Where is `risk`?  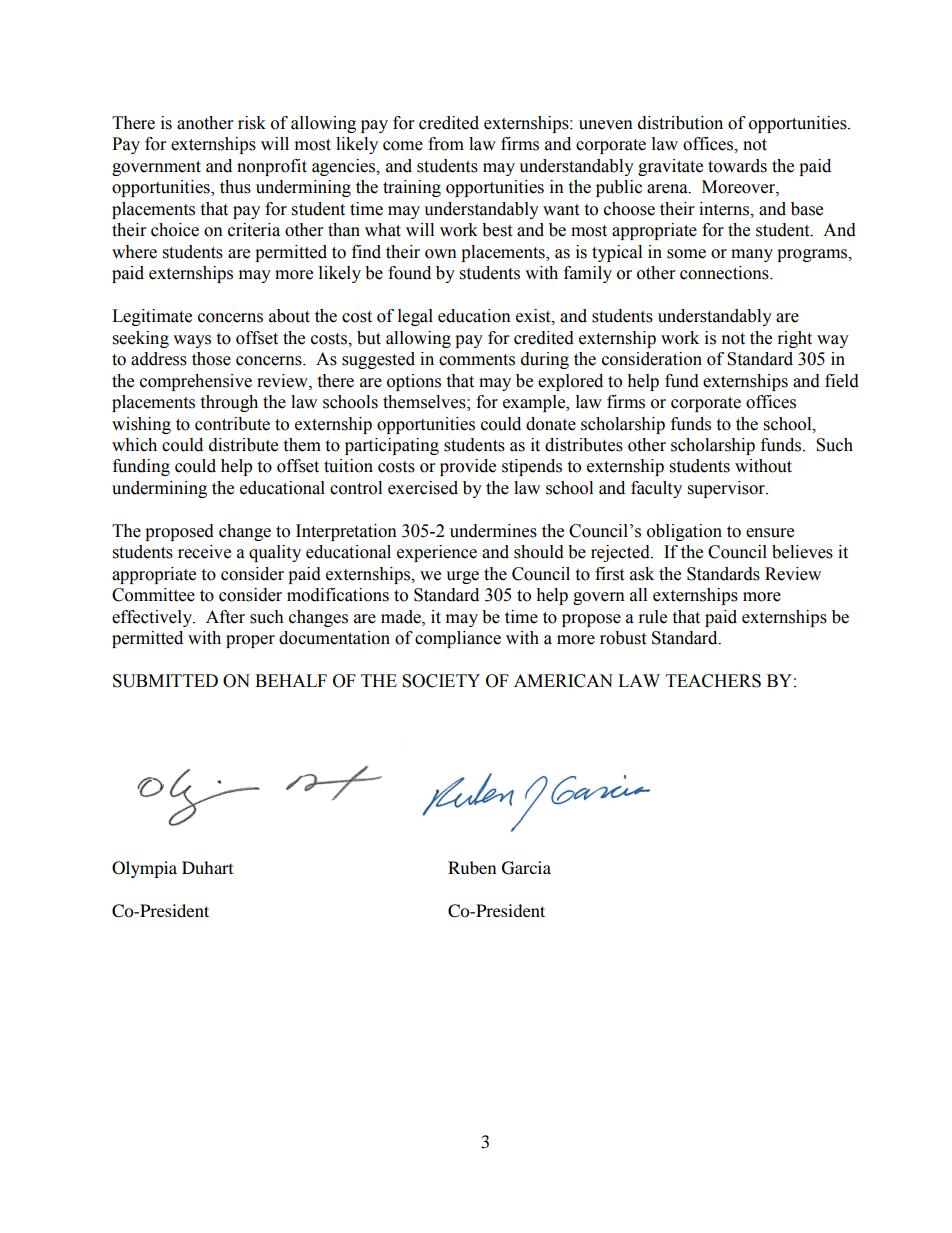
risk is located at coordinates (252, 123).
